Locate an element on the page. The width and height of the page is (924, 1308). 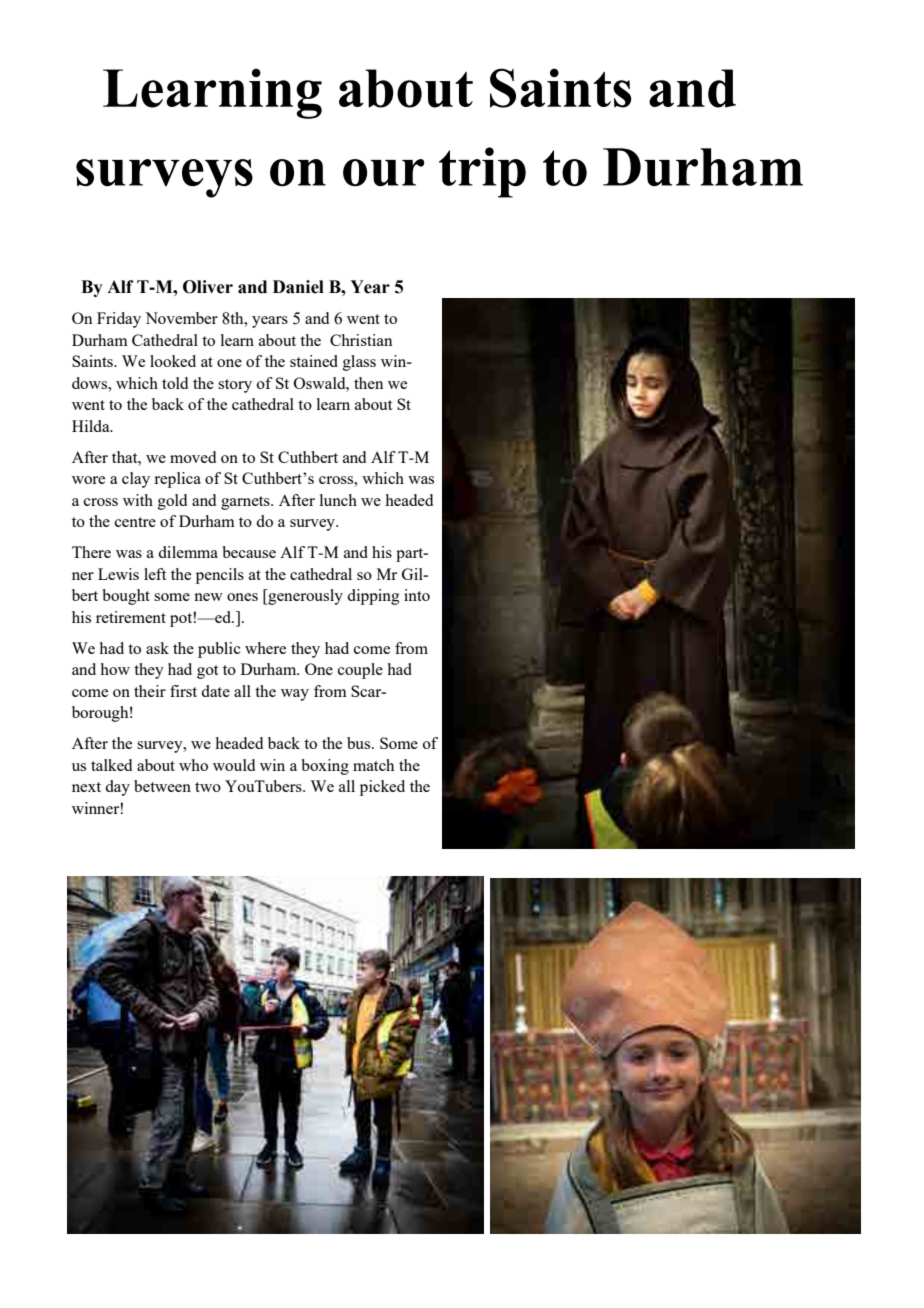
stained is located at coordinates (314, 361).
